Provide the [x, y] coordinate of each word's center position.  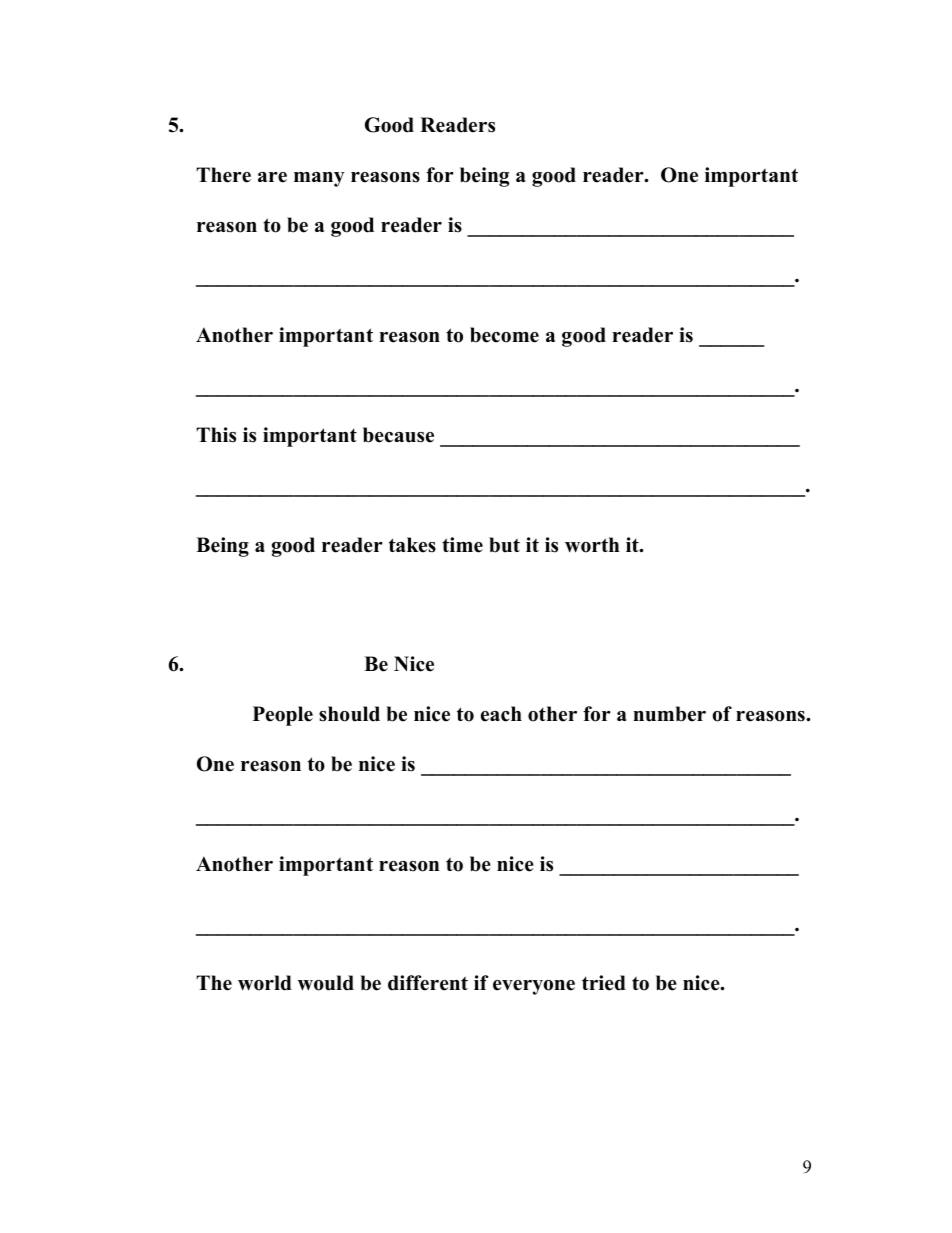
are [272, 177]
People [283, 716]
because [398, 435]
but [504, 545]
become [504, 335]
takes [412, 545]
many [319, 179]
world [265, 983]
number [669, 714]
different [428, 983]
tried [604, 983]
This [216, 435]
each [501, 714]
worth [592, 545]
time [462, 545]
